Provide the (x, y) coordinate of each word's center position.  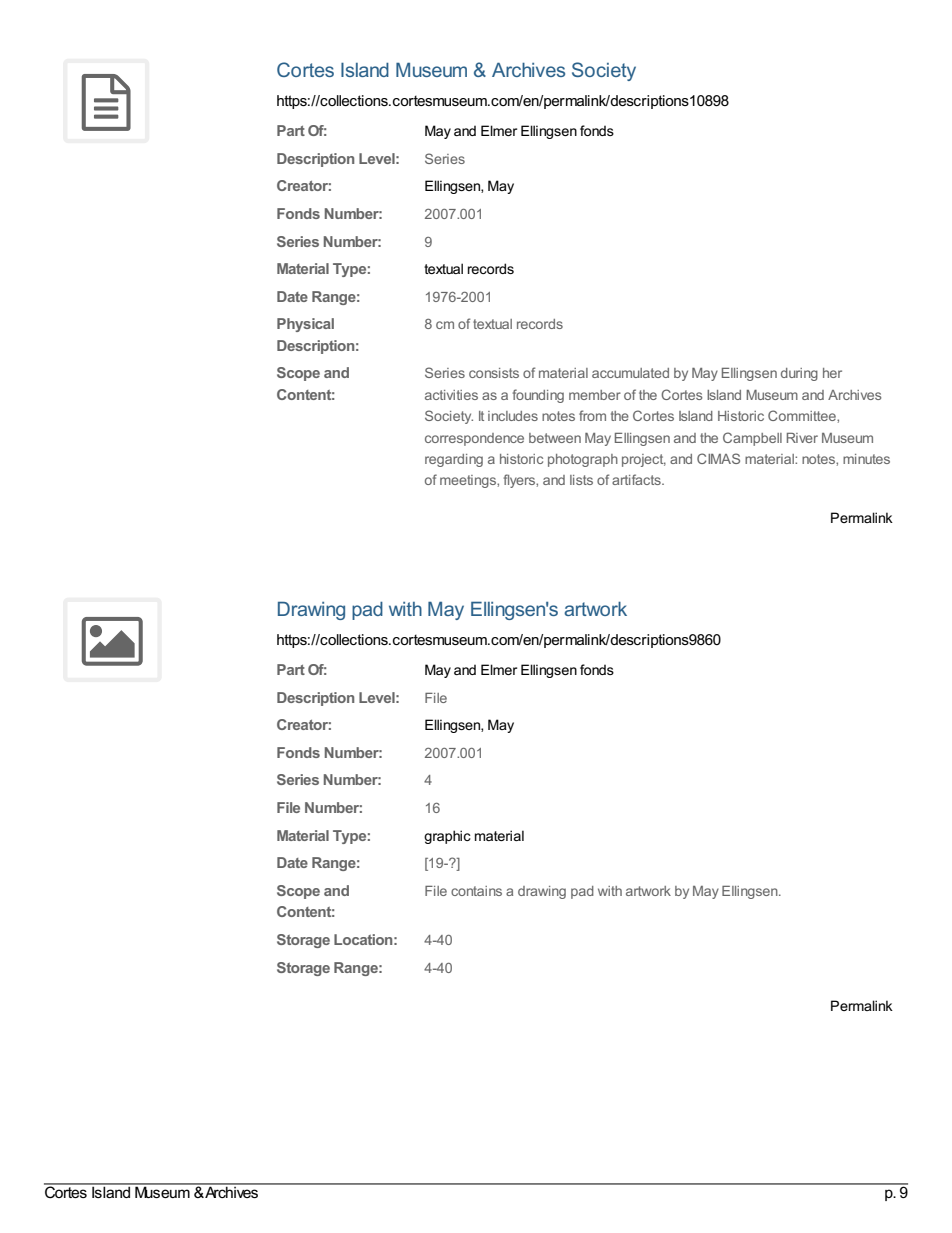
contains (476, 891)
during (799, 374)
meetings (469, 481)
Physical (305, 325)
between (555, 438)
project (644, 460)
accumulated (630, 373)
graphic (447, 837)
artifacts (637, 479)
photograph (583, 460)
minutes (866, 459)
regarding (454, 460)
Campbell (752, 439)
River (802, 438)
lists (581, 480)
